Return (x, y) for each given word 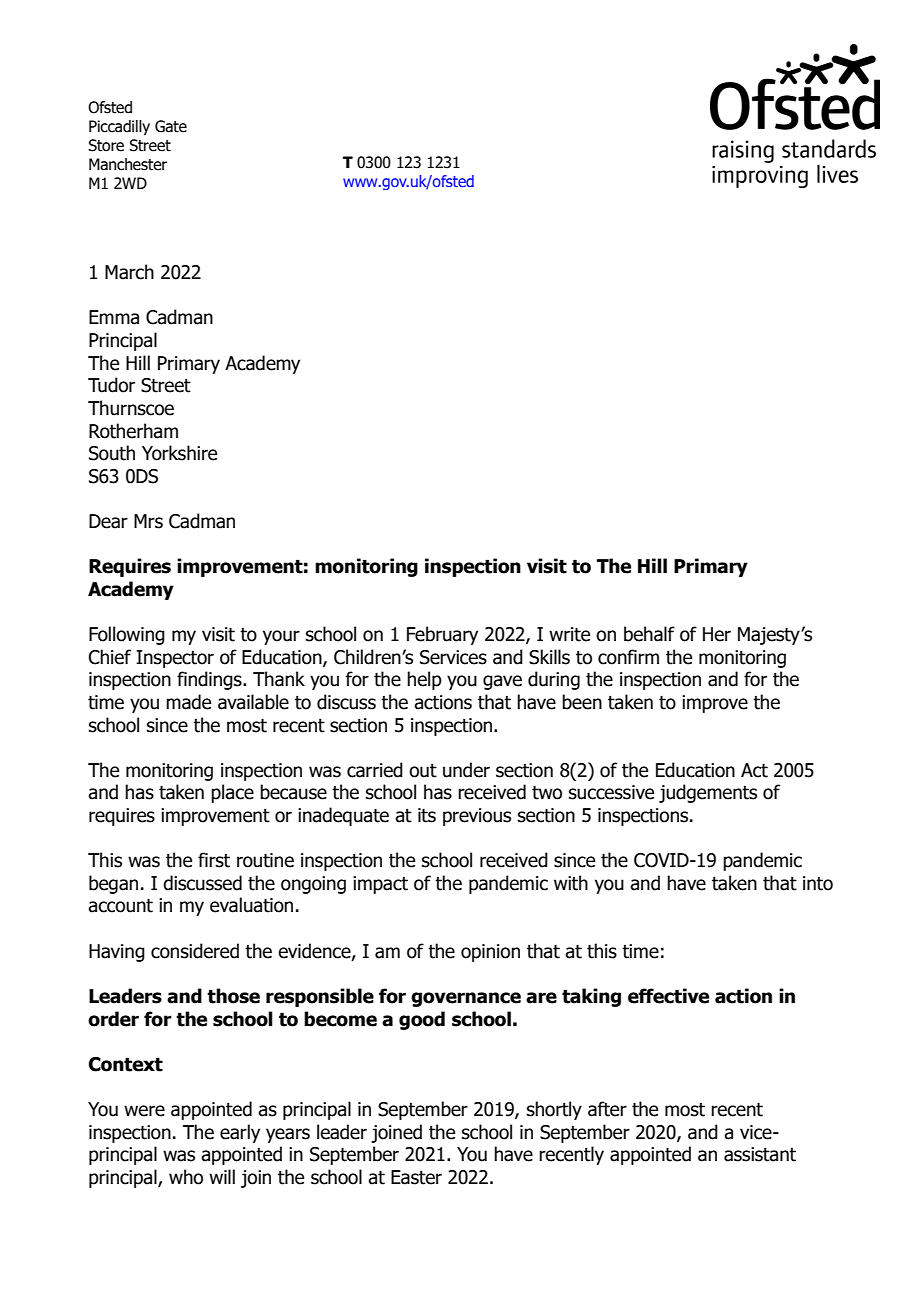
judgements (708, 793)
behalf (649, 634)
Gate (171, 126)
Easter (416, 1177)
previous (477, 817)
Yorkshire (179, 453)
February (442, 635)
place (232, 793)
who (186, 1177)
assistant (760, 1154)
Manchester (128, 164)
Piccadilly (119, 127)
